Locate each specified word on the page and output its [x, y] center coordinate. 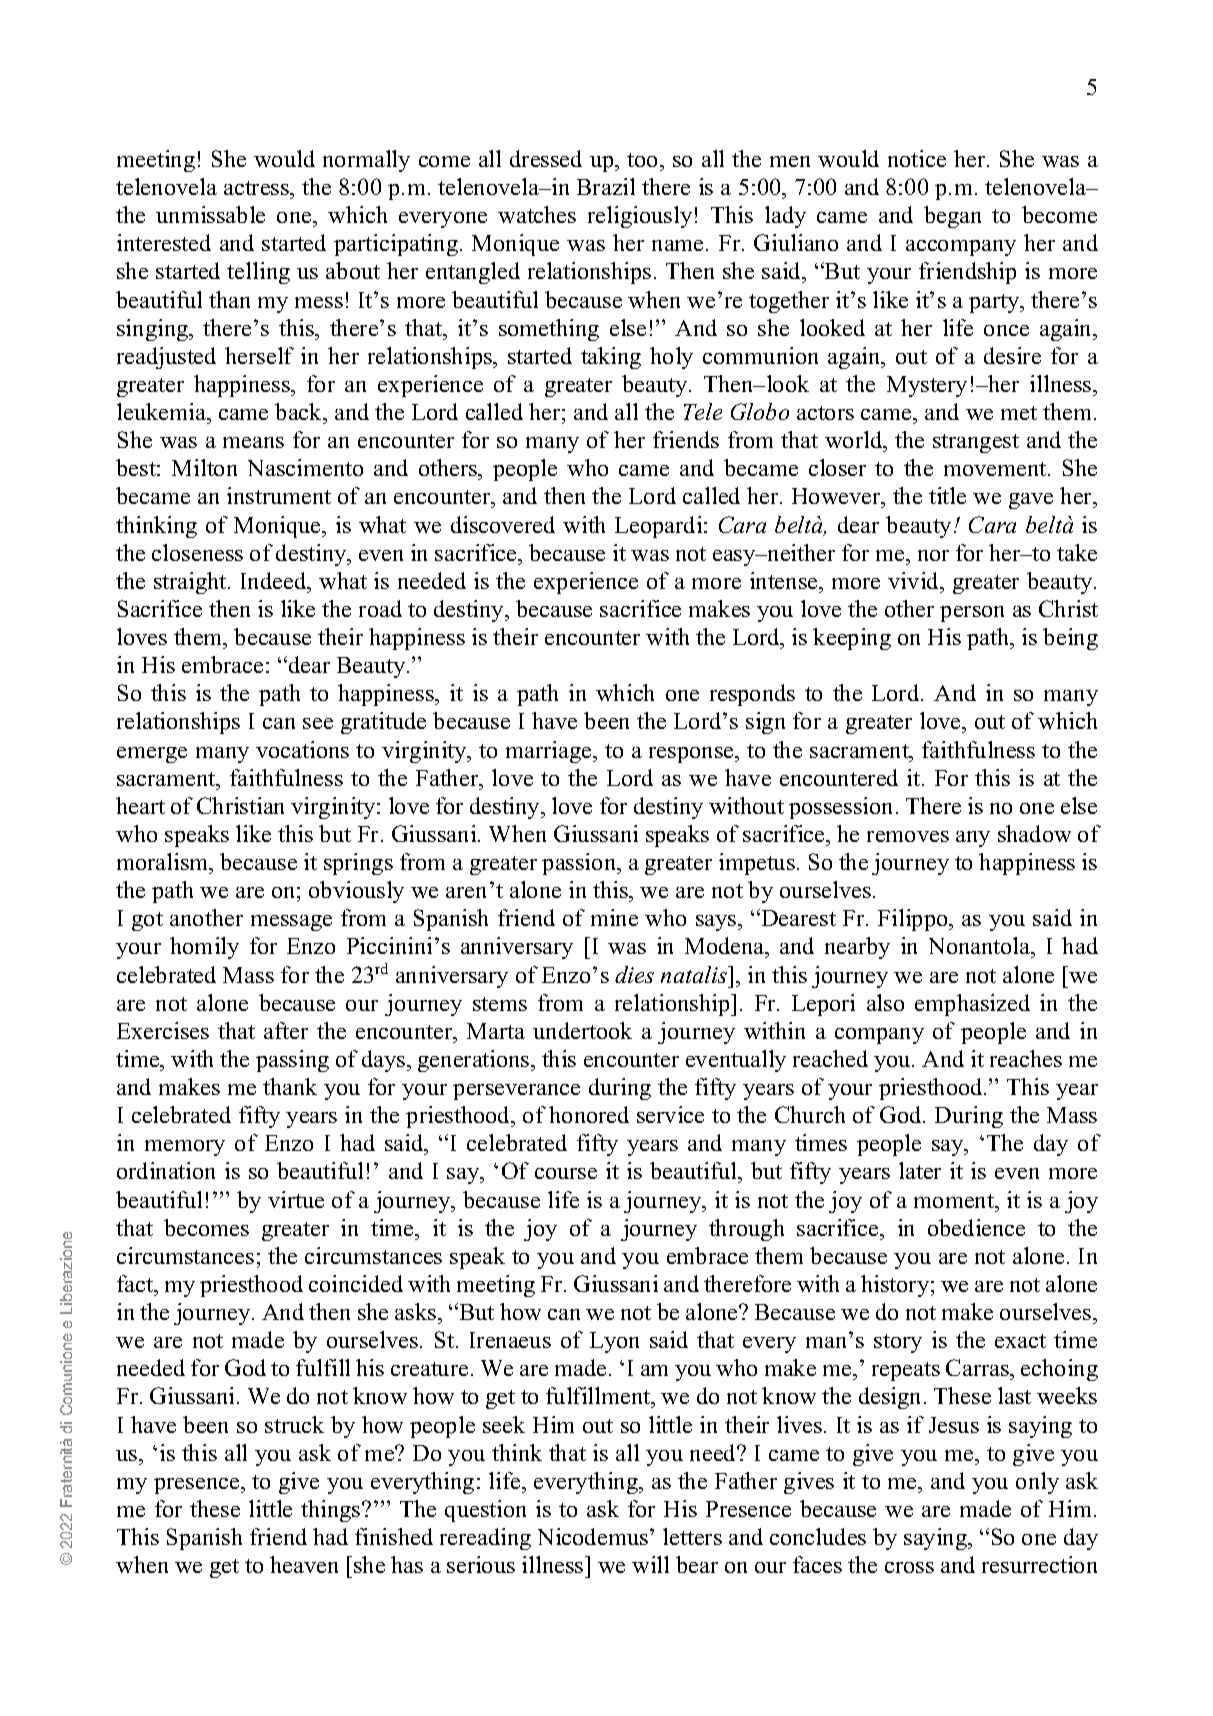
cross [909, 1567]
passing [292, 1061]
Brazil [606, 186]
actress [258, 188]
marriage [550, 752]
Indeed [275, 580]
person [972, 614]
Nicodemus [593, 1536]
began [952, 217]
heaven [304, 1564]
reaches [1026, 1058]
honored [589, 1114]
